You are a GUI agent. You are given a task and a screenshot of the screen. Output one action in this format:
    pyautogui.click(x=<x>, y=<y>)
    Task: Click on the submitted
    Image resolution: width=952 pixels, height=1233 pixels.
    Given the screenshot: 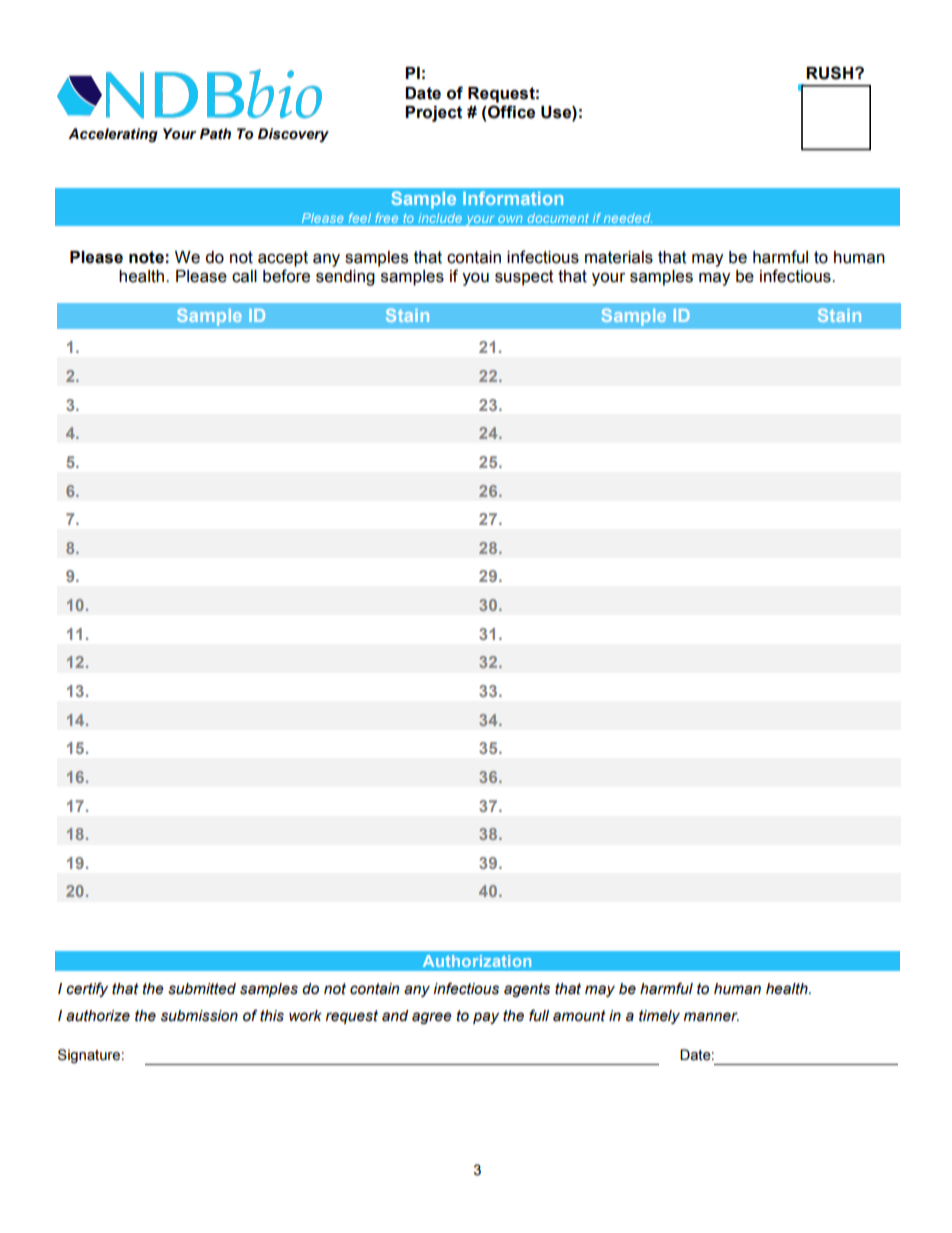 What is the action you would take?
    pyautogui.click(x=202, y=989)
